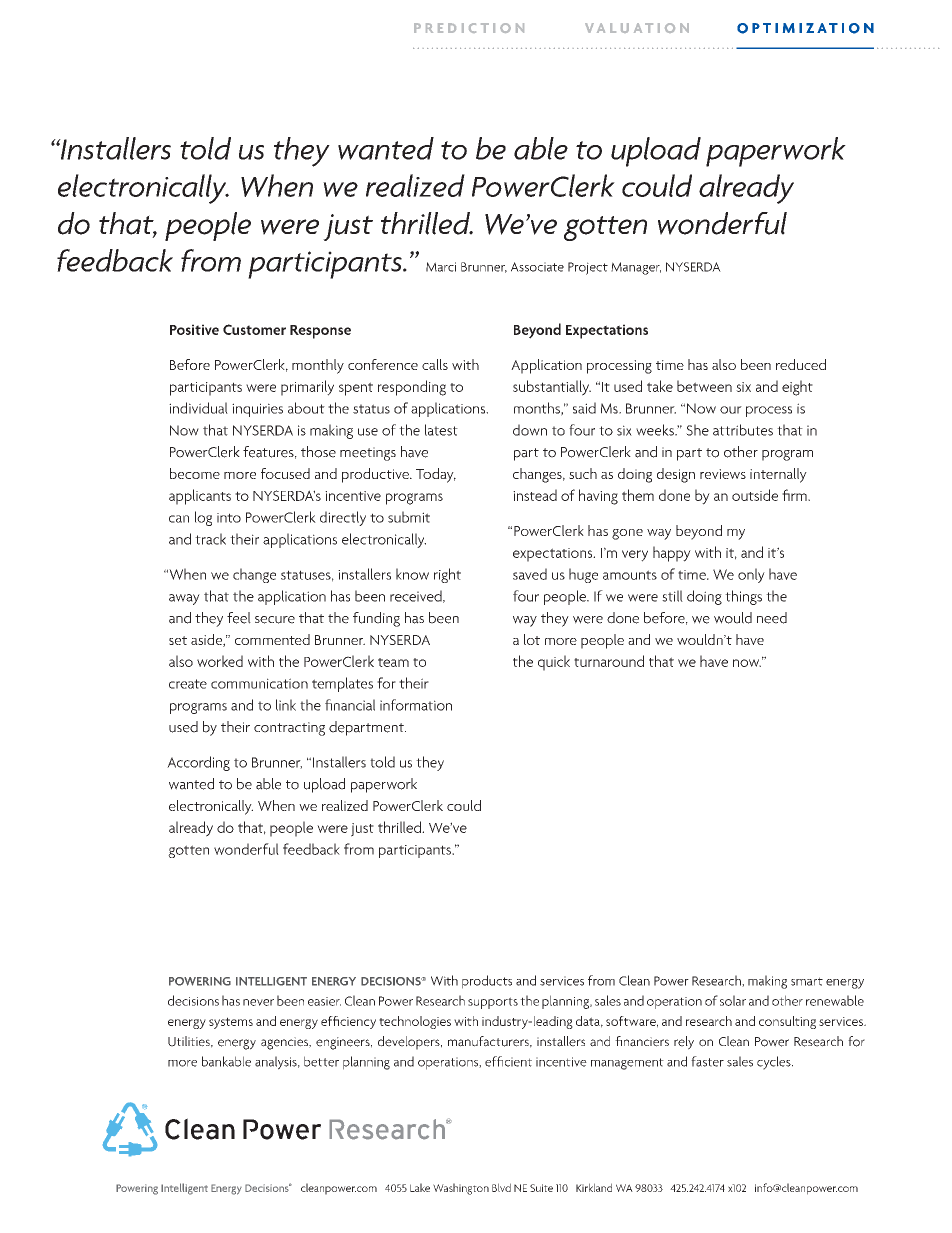  What do you see at coordinates (537, 267) in the screenshot?
I see `Associate` at bounding box center [537, 267].
